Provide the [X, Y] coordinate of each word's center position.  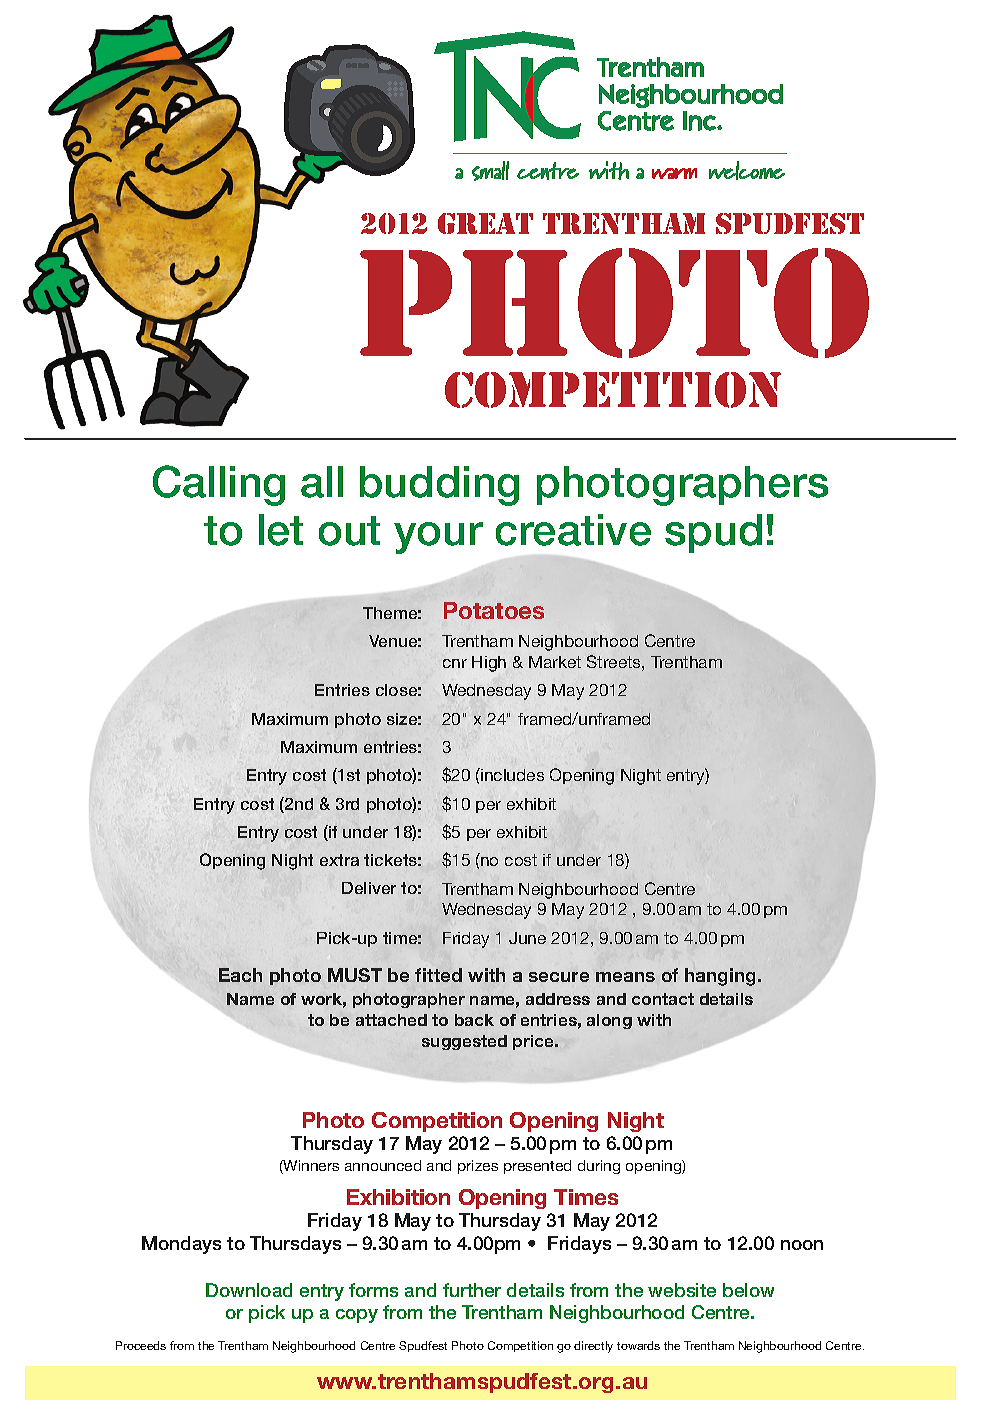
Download [249, 1290]
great [485, 223]
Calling [219, 485]
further [472, 1290]
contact [663, 999]
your [438, 538]
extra [339, 860]
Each [240, 975]
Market [555, 662]
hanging [722, 977]
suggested [464, 1042]
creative [573, 530]
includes [511, 774]
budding [439, 486]
